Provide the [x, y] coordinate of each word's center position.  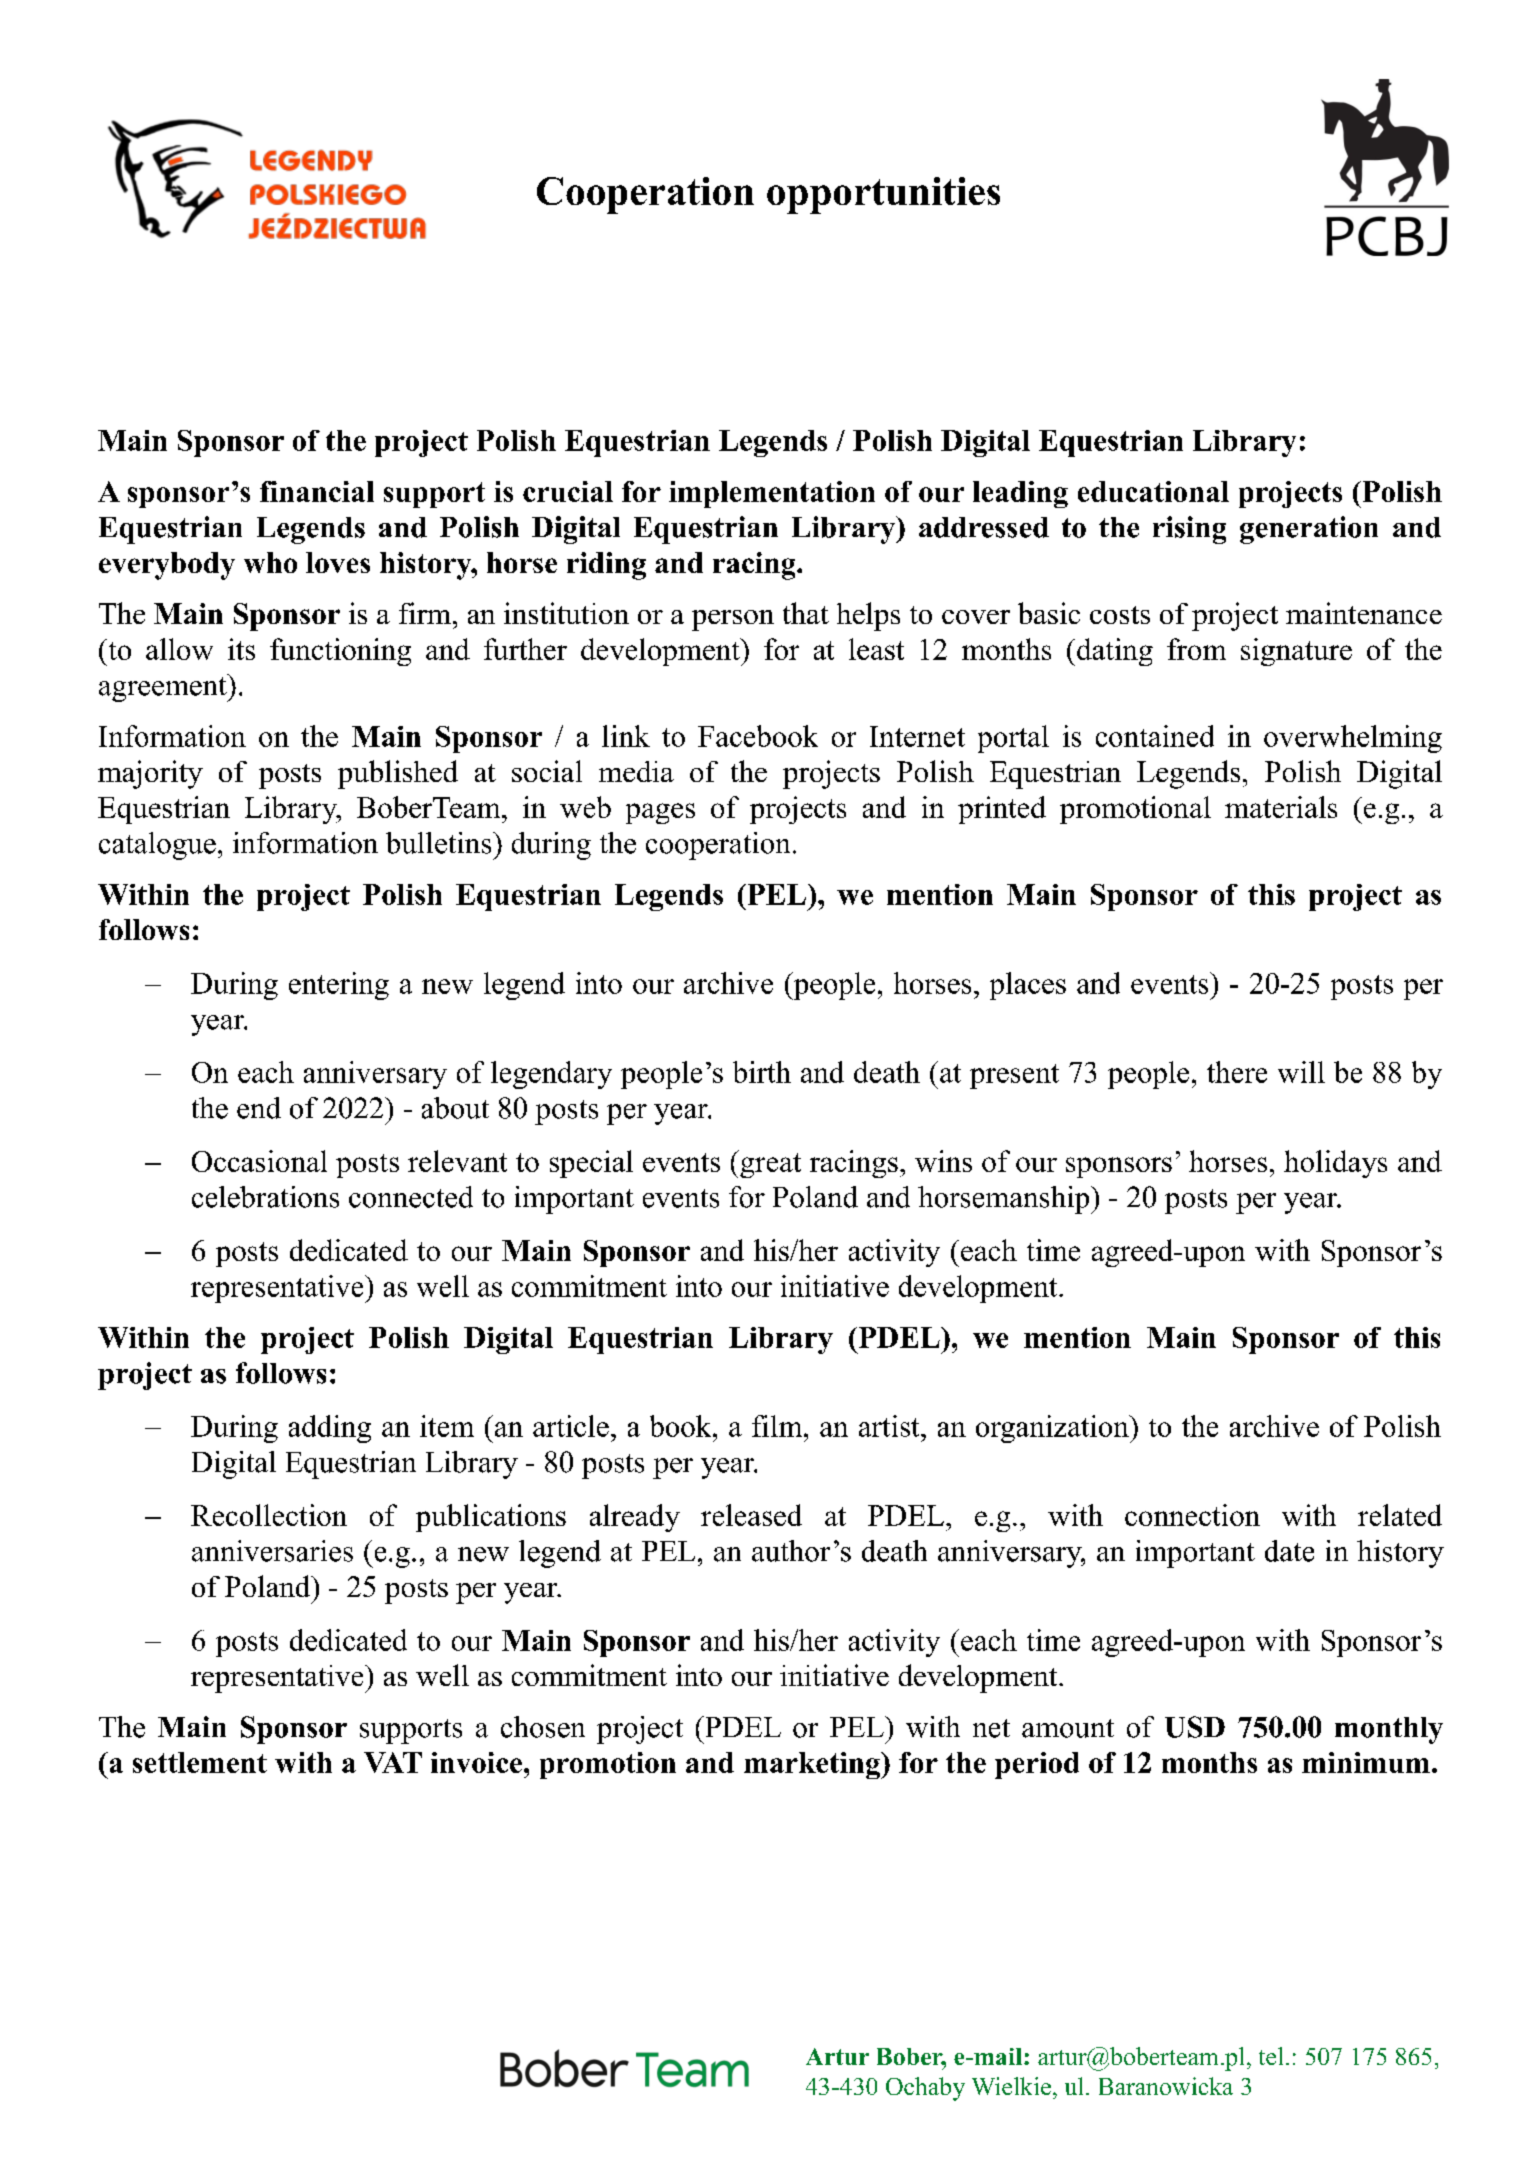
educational [1153, 491]
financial [317, 491]
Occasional [259, 1161]
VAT [393, 1762]
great [770, 1165]
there [1237, 1072]
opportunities [883, 195]
